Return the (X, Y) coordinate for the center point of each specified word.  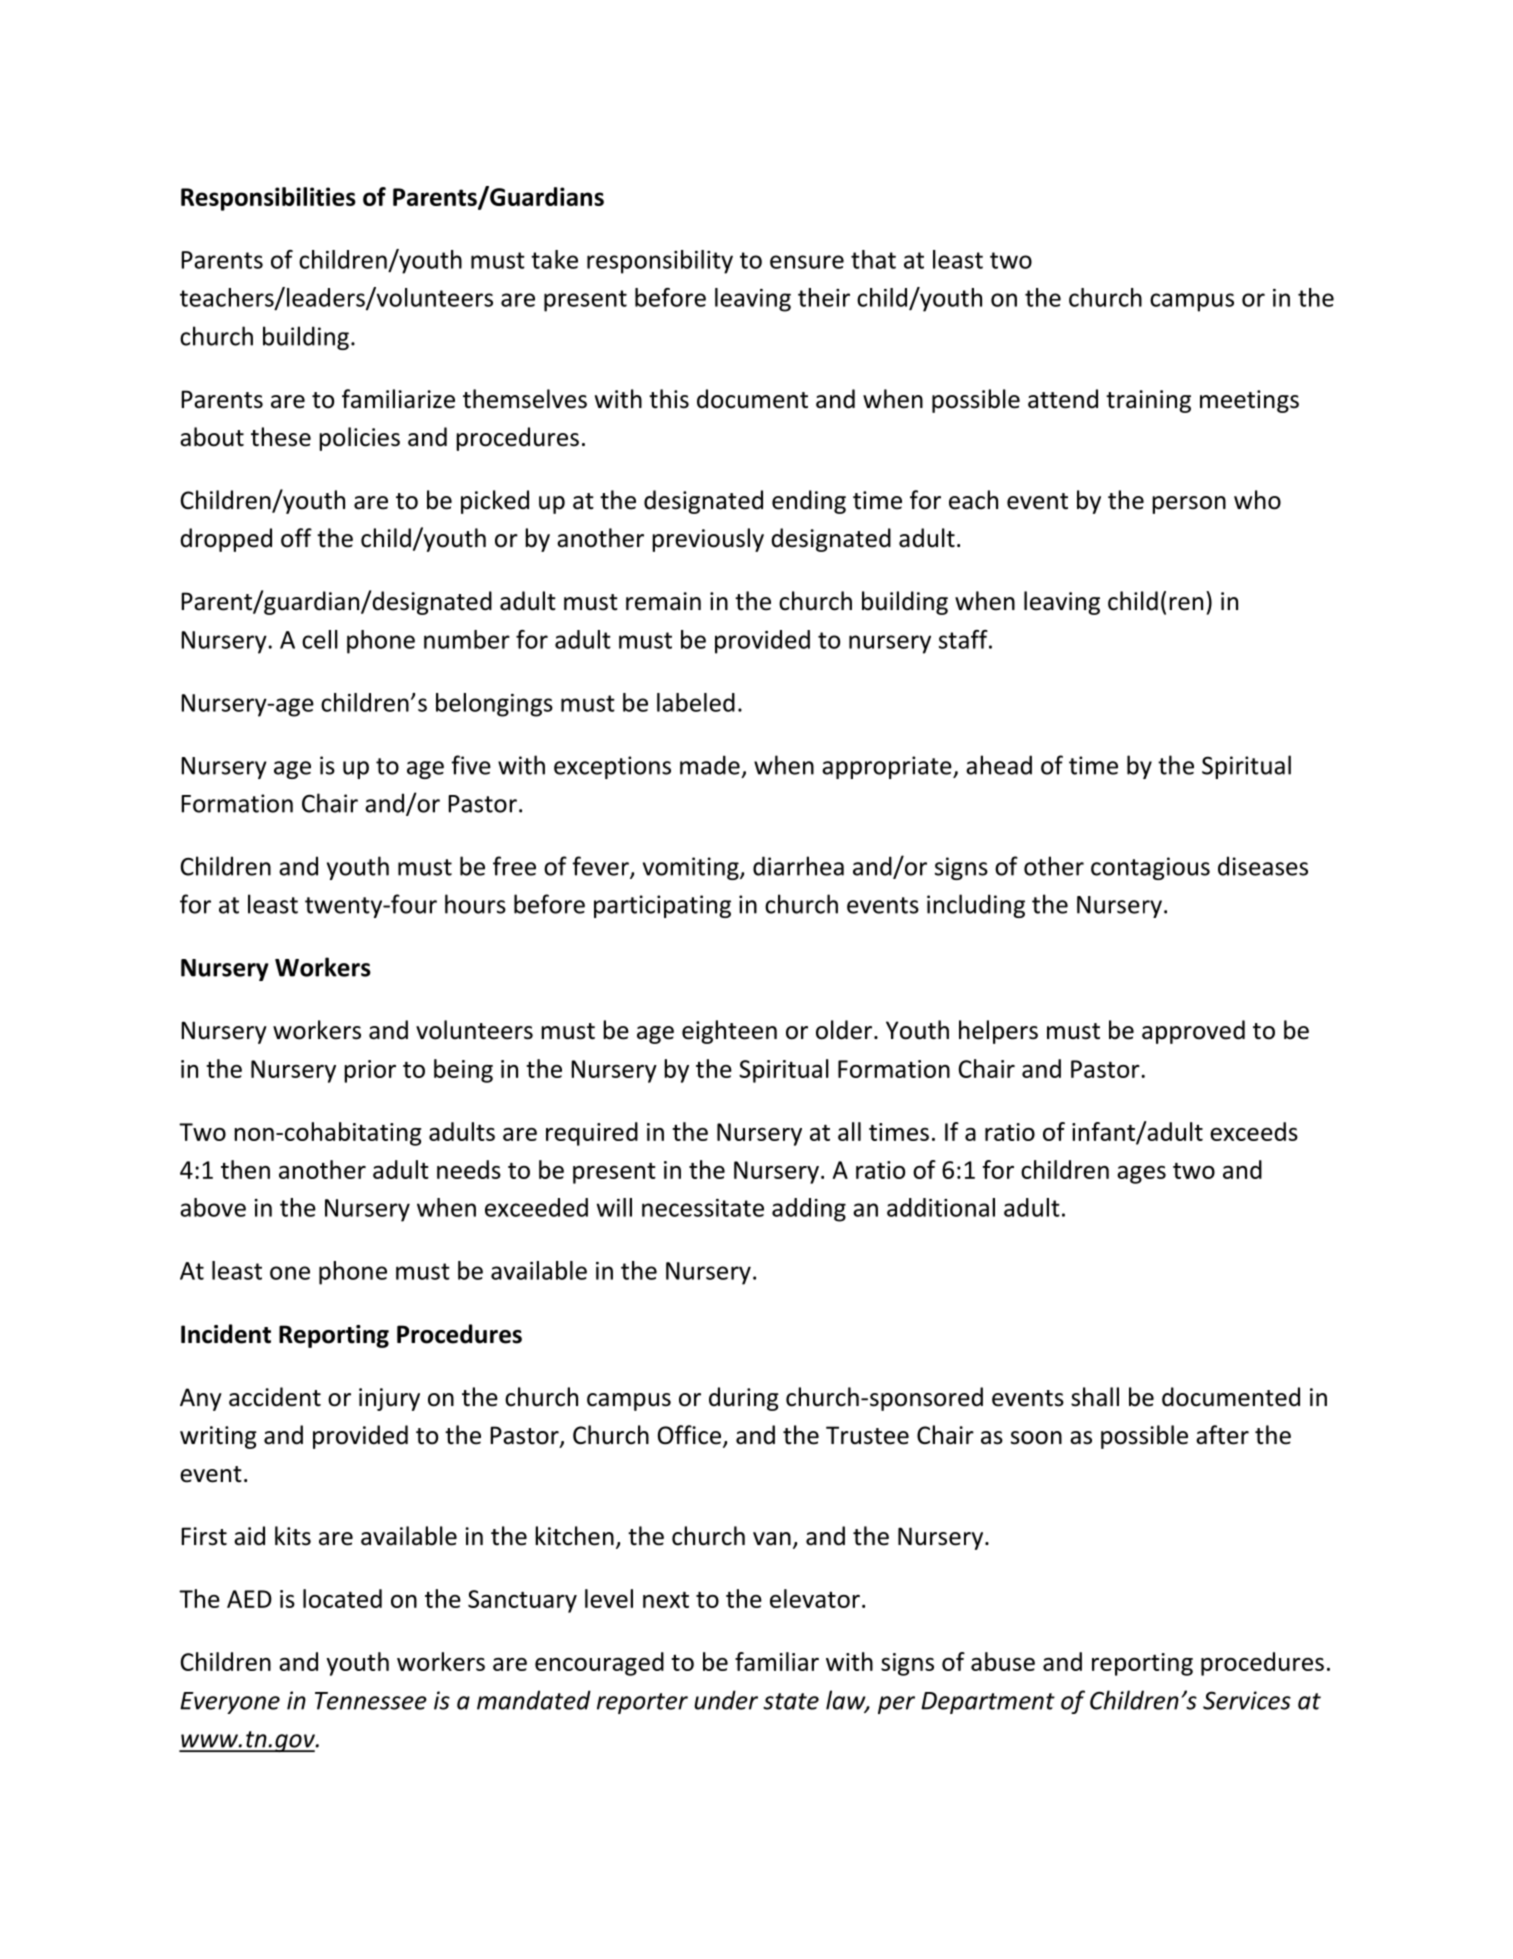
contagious (1150, 868)
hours (475, 904)
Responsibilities (268, 199)
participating (662, 906)
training (1148, 401)
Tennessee (371, 1701)
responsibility (660, 262)
